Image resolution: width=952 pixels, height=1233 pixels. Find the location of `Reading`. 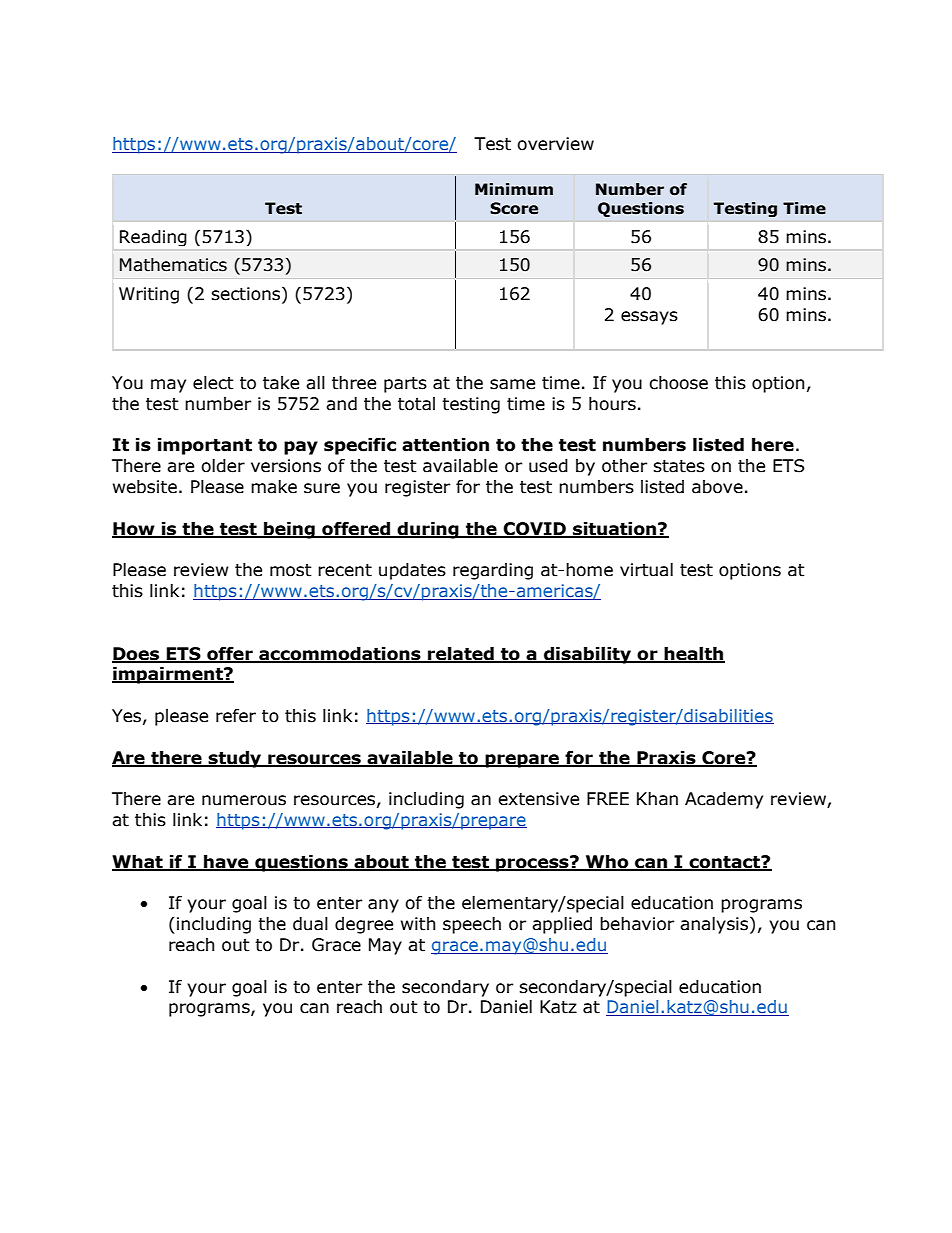

Reading is located at coordinates (153, 238).
